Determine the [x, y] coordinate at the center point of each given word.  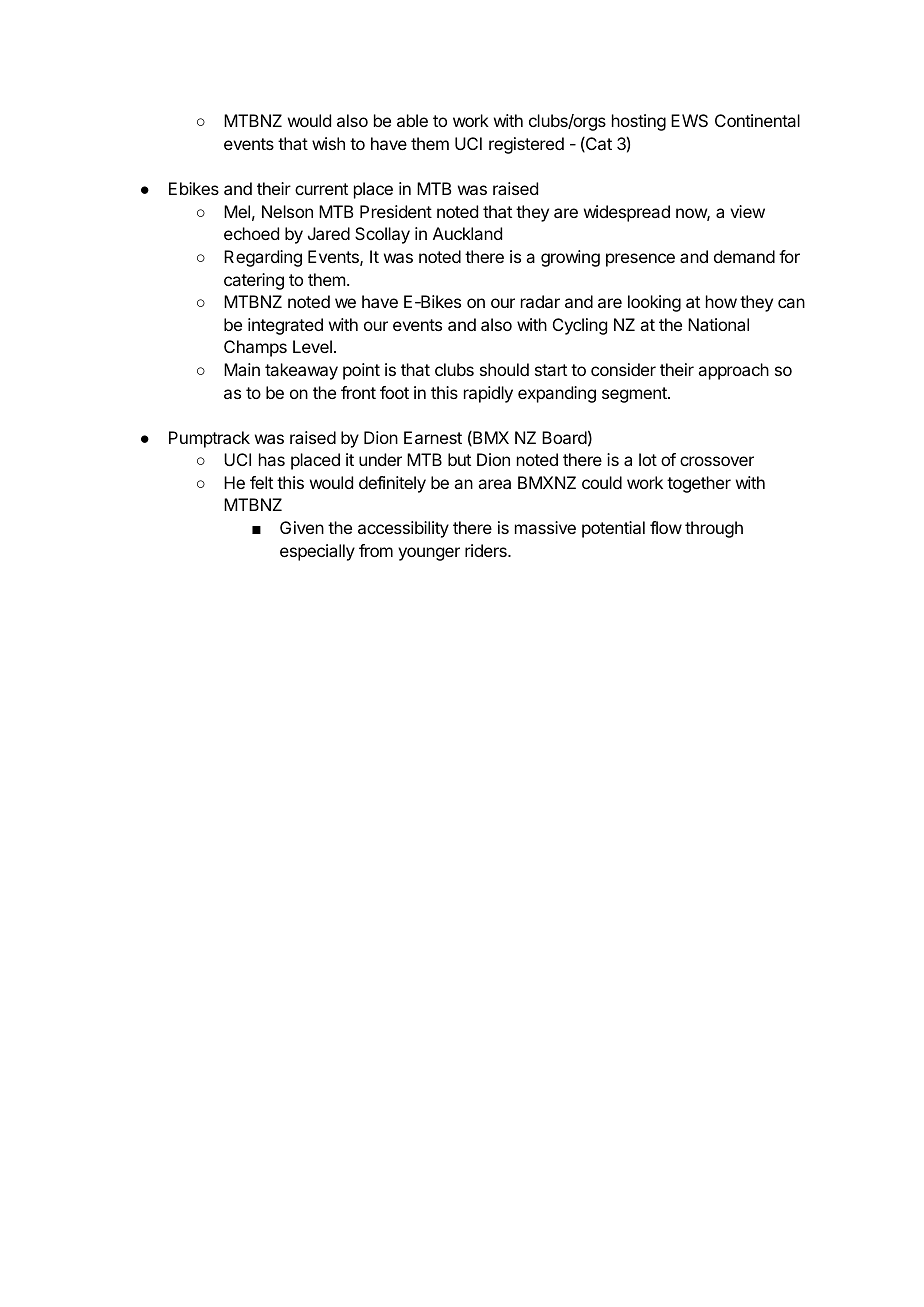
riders [487, 550]
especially [317, 552]
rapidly [488, 394]
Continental [757, 120]
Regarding [263, 258]
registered [526, 145]
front [358, 392]
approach [733, 371]
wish [328, 143]
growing [570, 258]
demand [744, 256]
